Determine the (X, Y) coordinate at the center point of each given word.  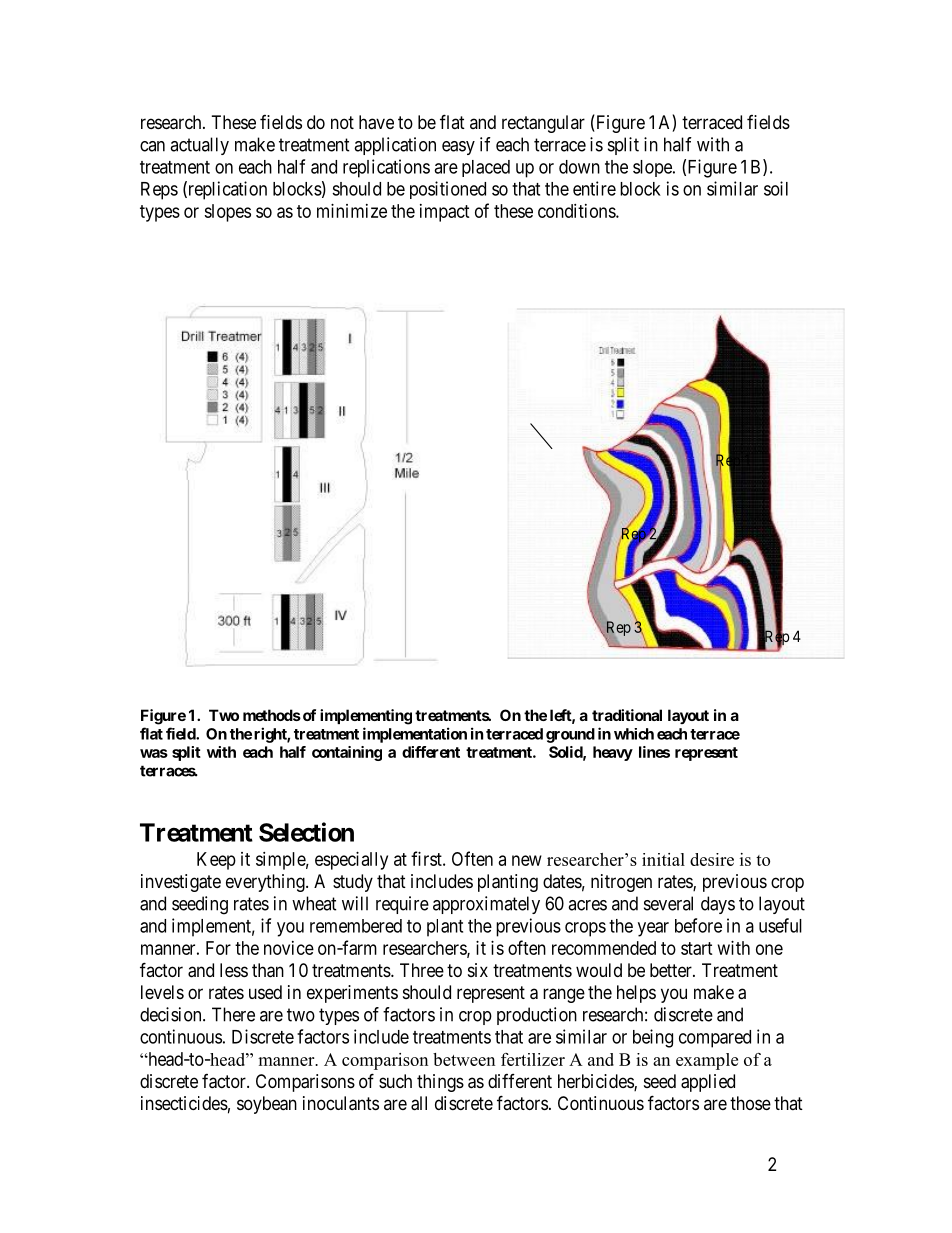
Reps (159, 191)
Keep (216, 861)
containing (347, 753)
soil (776, 188)
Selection (306, 832)
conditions (577, 211)
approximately (486, 905)
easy (458, 148)
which (634, 734)
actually (199, 146)
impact (445, 213)
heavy (613, 753)
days (718, 905)
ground (570, 735)
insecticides (184, 1103)
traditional (627, 715)
